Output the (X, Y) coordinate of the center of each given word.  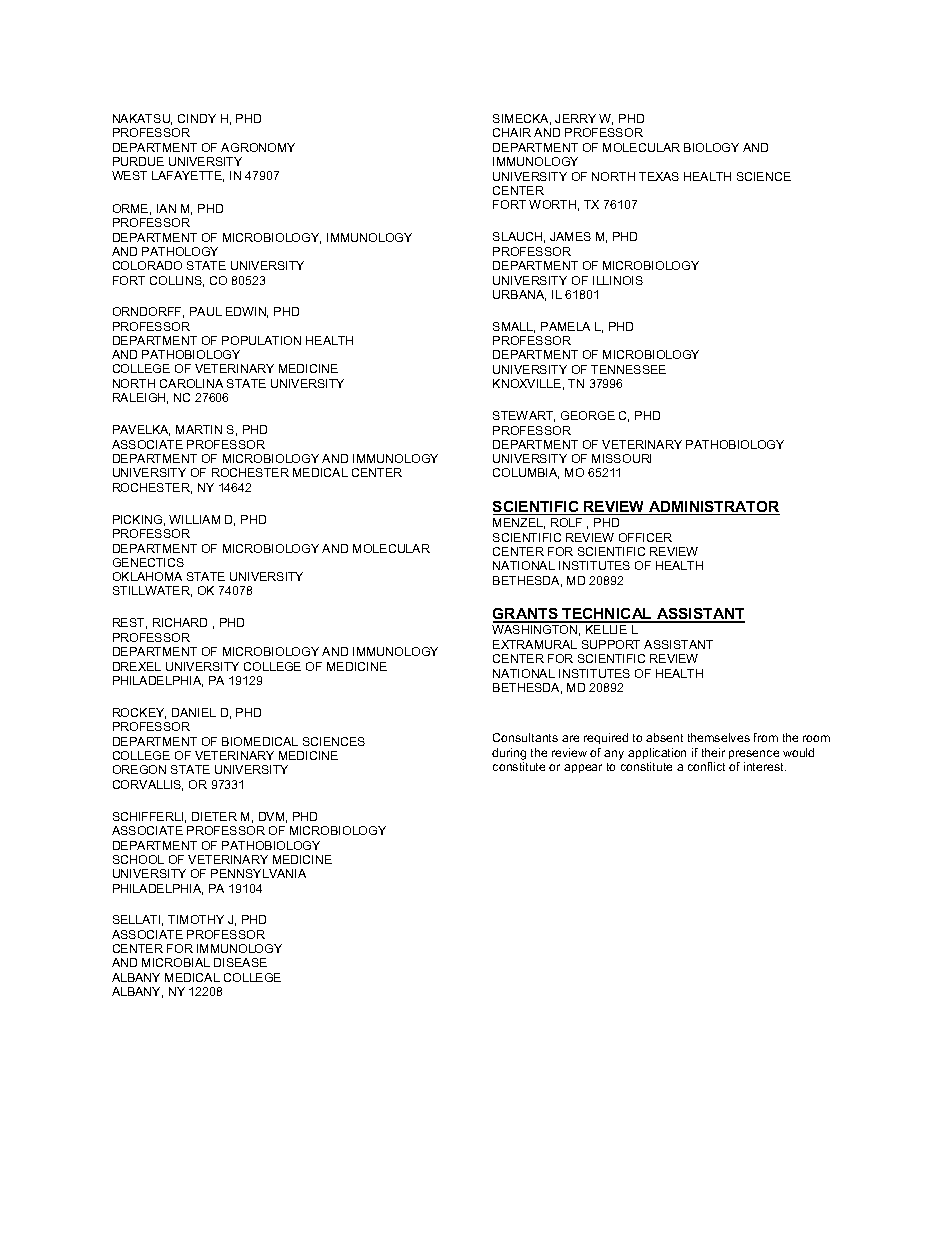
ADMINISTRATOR (713, 508)
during (509, 754)
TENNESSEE (628, 369)
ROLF (566, 522)
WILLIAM (194, 519)
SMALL (514, 327)
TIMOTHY (196, 919)
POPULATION (261, 340)
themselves (719, 737)
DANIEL (194, 712)
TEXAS (659, 176)
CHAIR (512, 132)
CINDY (197, 118)
